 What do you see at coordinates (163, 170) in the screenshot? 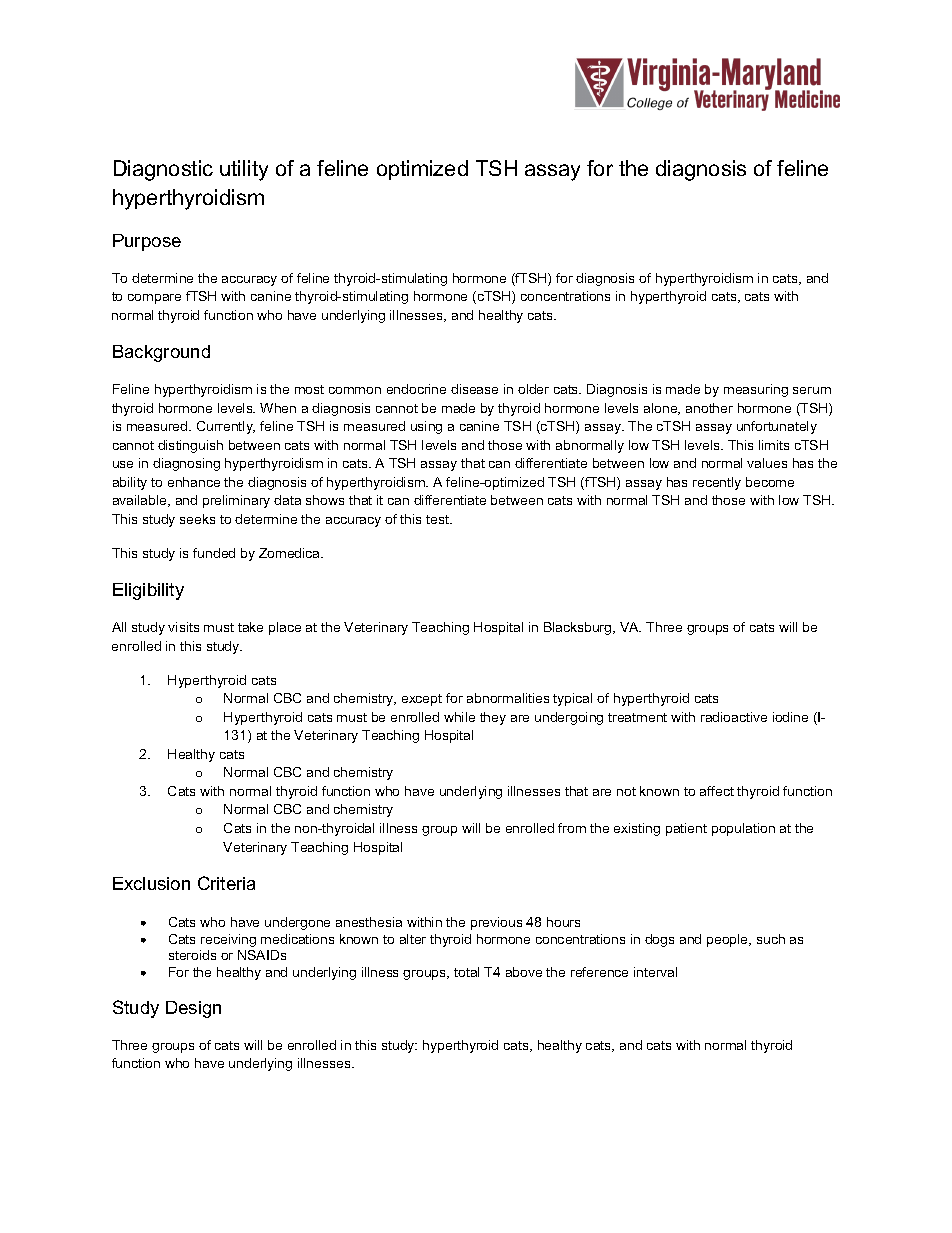
I see `Diagnostic` at bounding box center [163, 170].
